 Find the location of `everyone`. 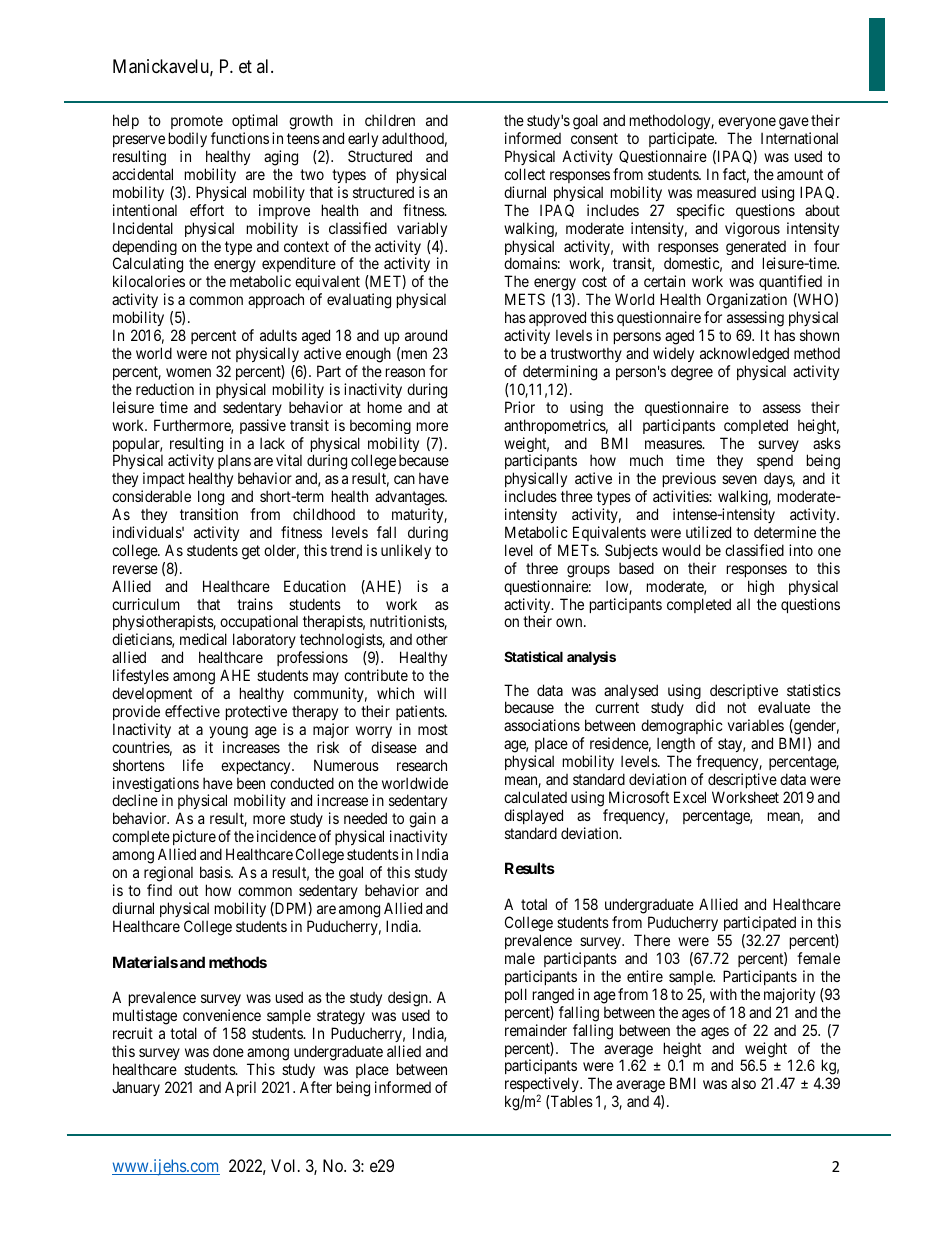

everyone is located at coordinates (747, 125).
